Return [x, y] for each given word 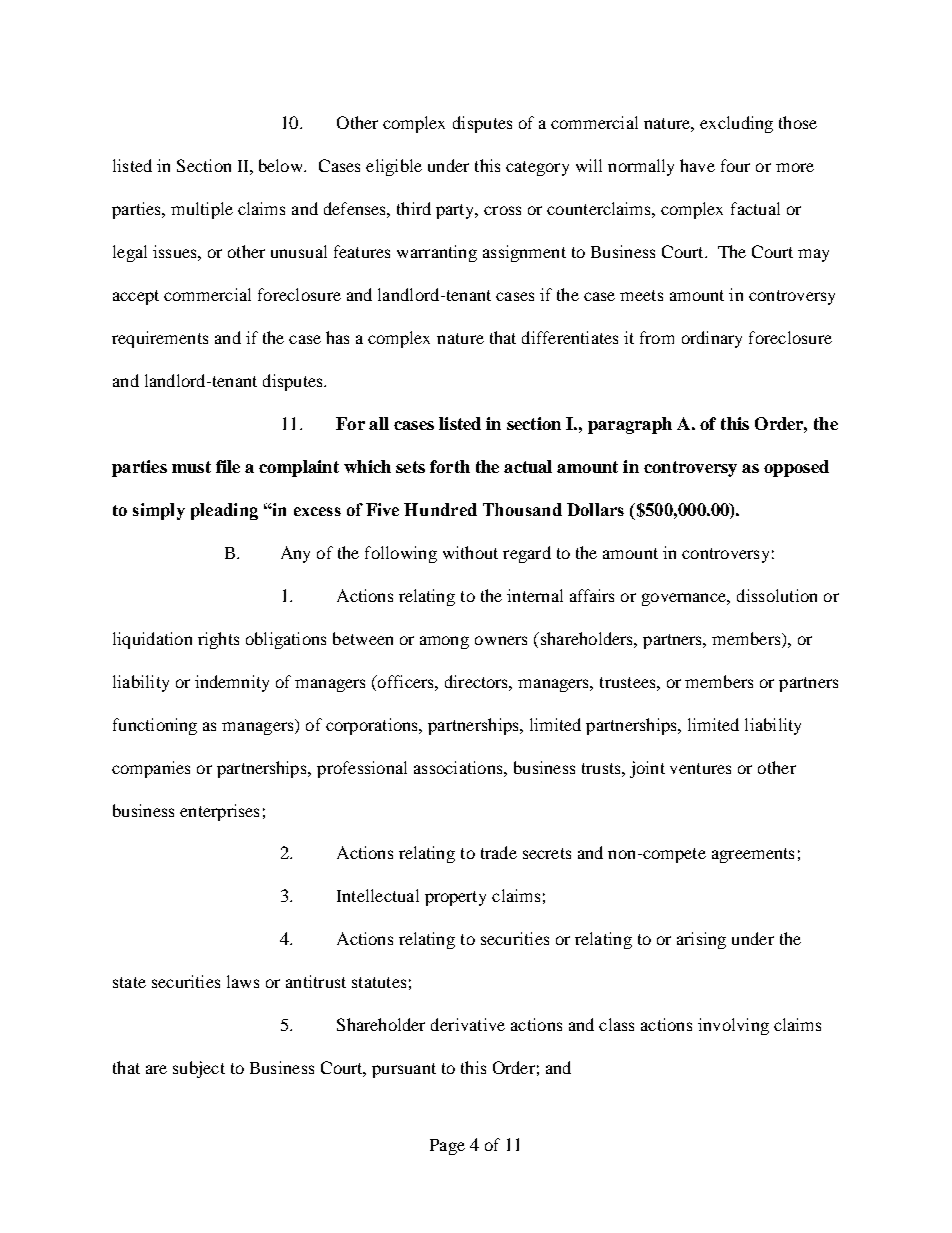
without [470, 552]
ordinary [712, 339]
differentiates [570, 337]
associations [459, 767]
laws [243, 981]
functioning [155, 726]
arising [701, 940]
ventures [700, 768]
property [455, 898]
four [735, 165]
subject [199, 1069]
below [282, 165]
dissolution [777, 595]
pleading [224, 511]
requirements [160, 339]
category [537, 168]
